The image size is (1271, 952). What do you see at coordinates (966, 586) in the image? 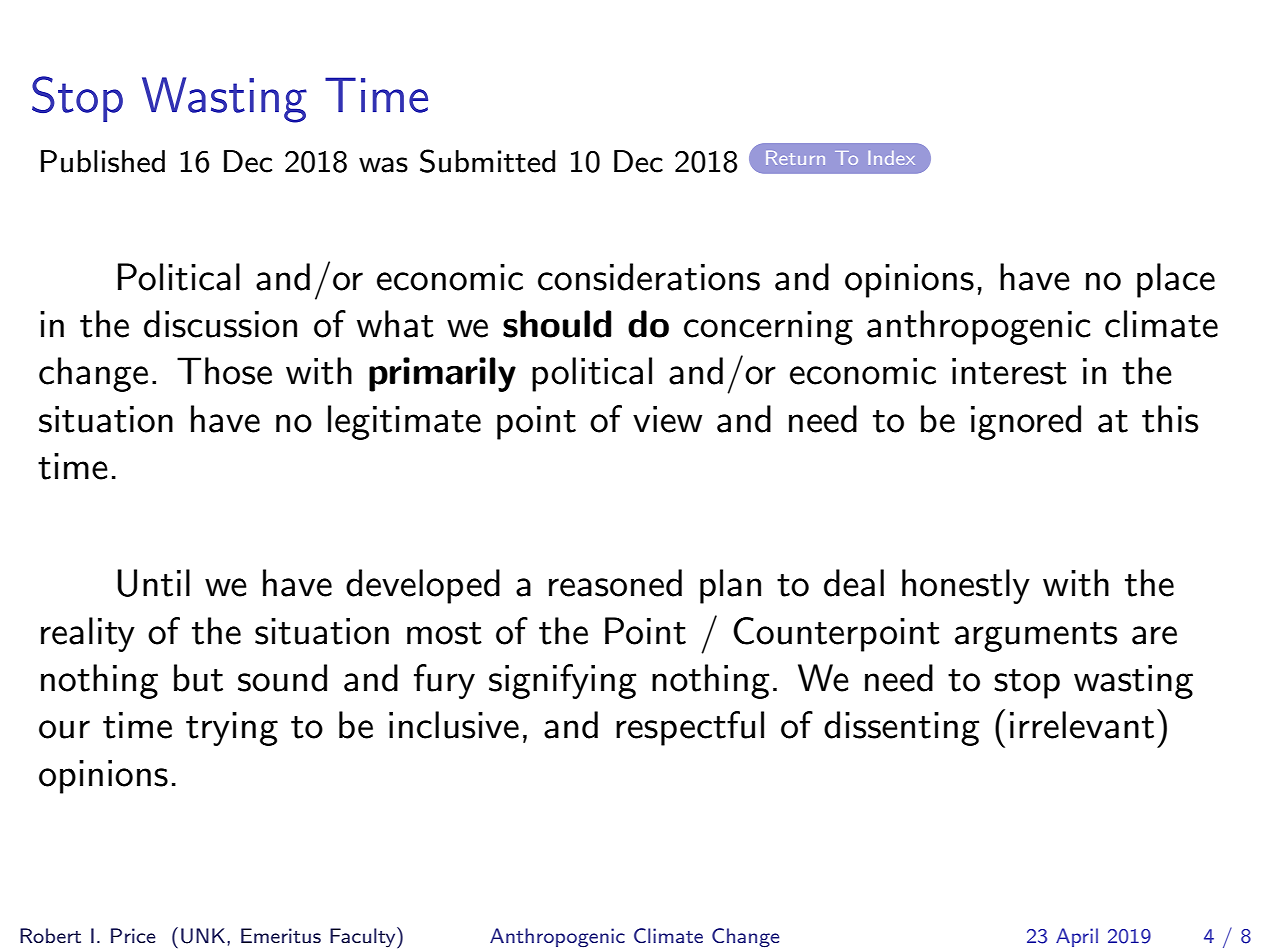
I see `honestly` at bounding box center [966, 586].
